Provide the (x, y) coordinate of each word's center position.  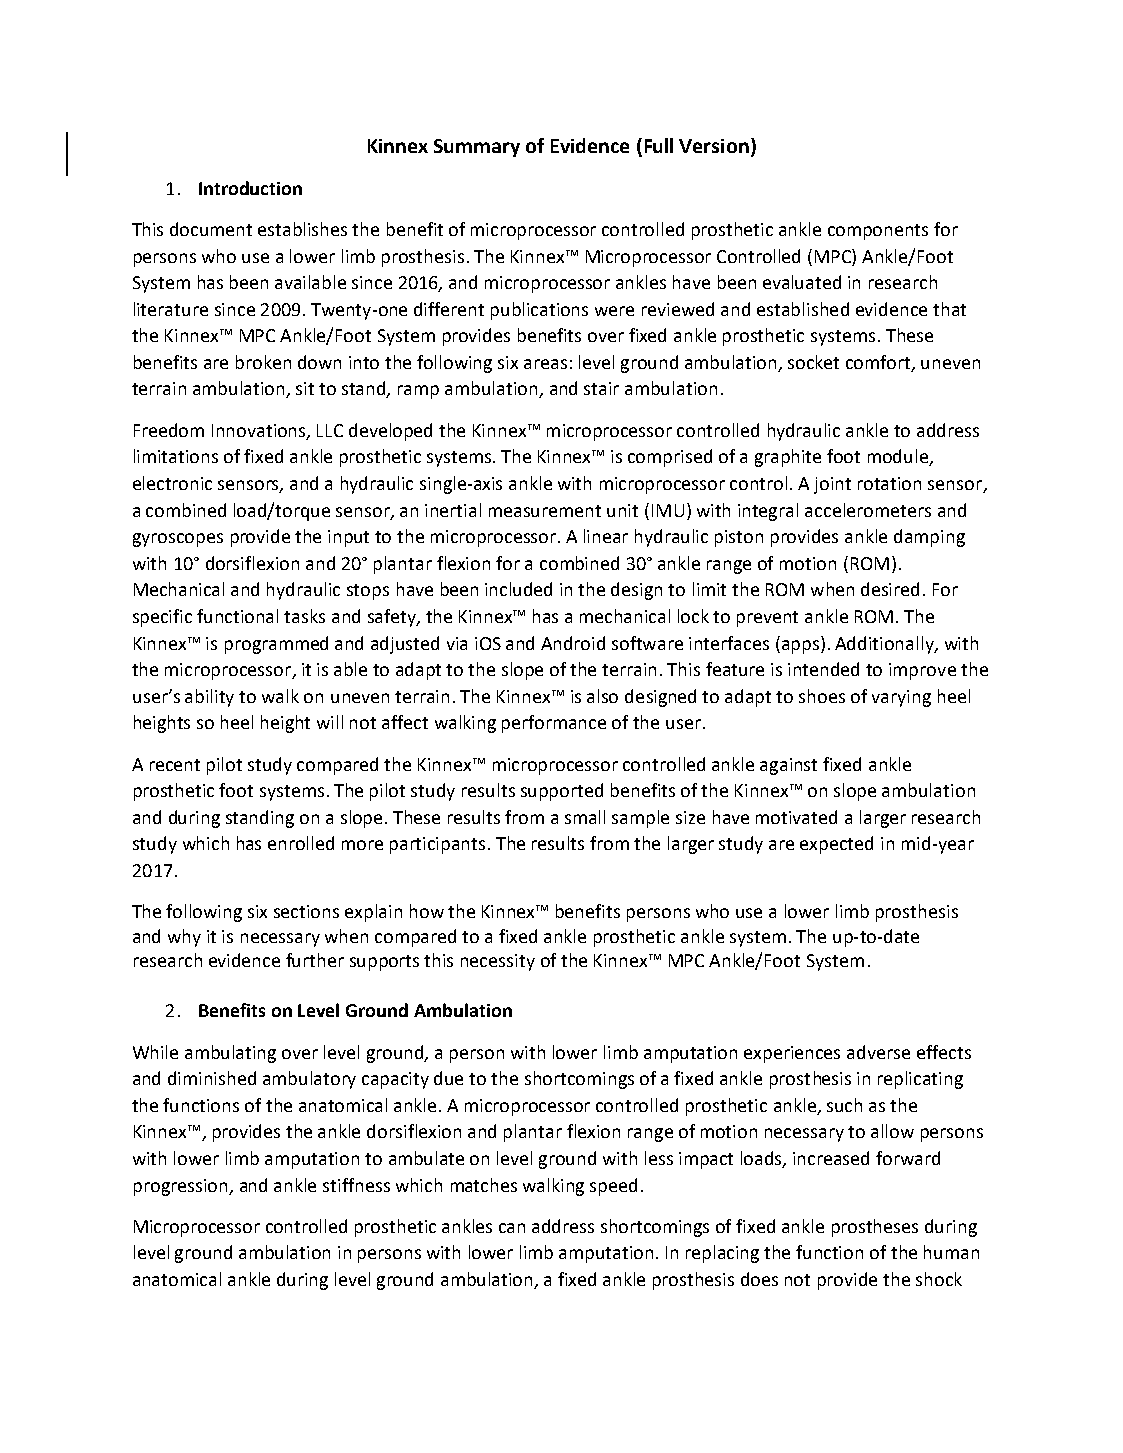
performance (554, 724)
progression (182, 1187)
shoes (822, 696)
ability (209, 698)
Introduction (250, 188)
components (878, 232)
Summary (477, 148)
